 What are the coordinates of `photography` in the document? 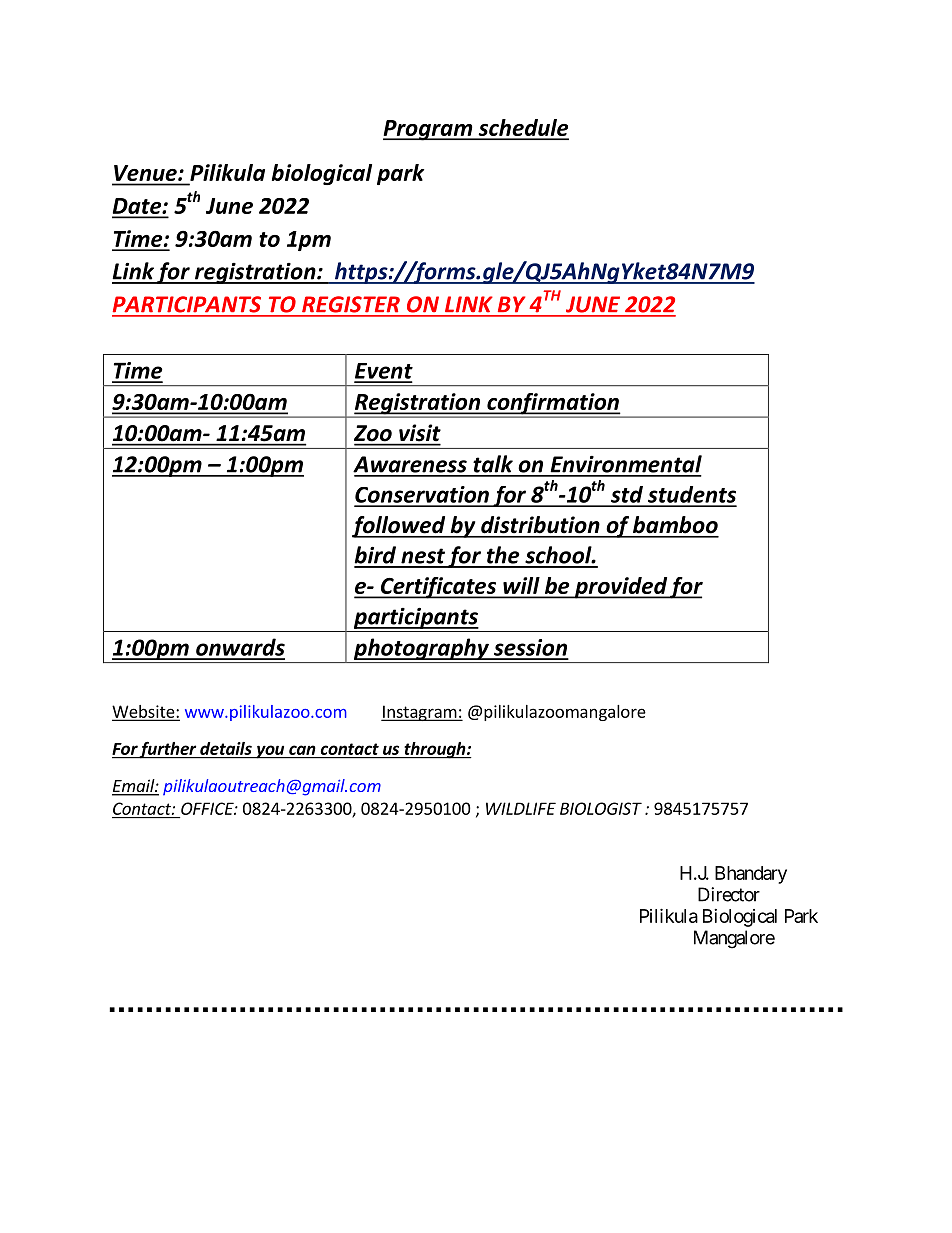 It's located at (422, 649).
